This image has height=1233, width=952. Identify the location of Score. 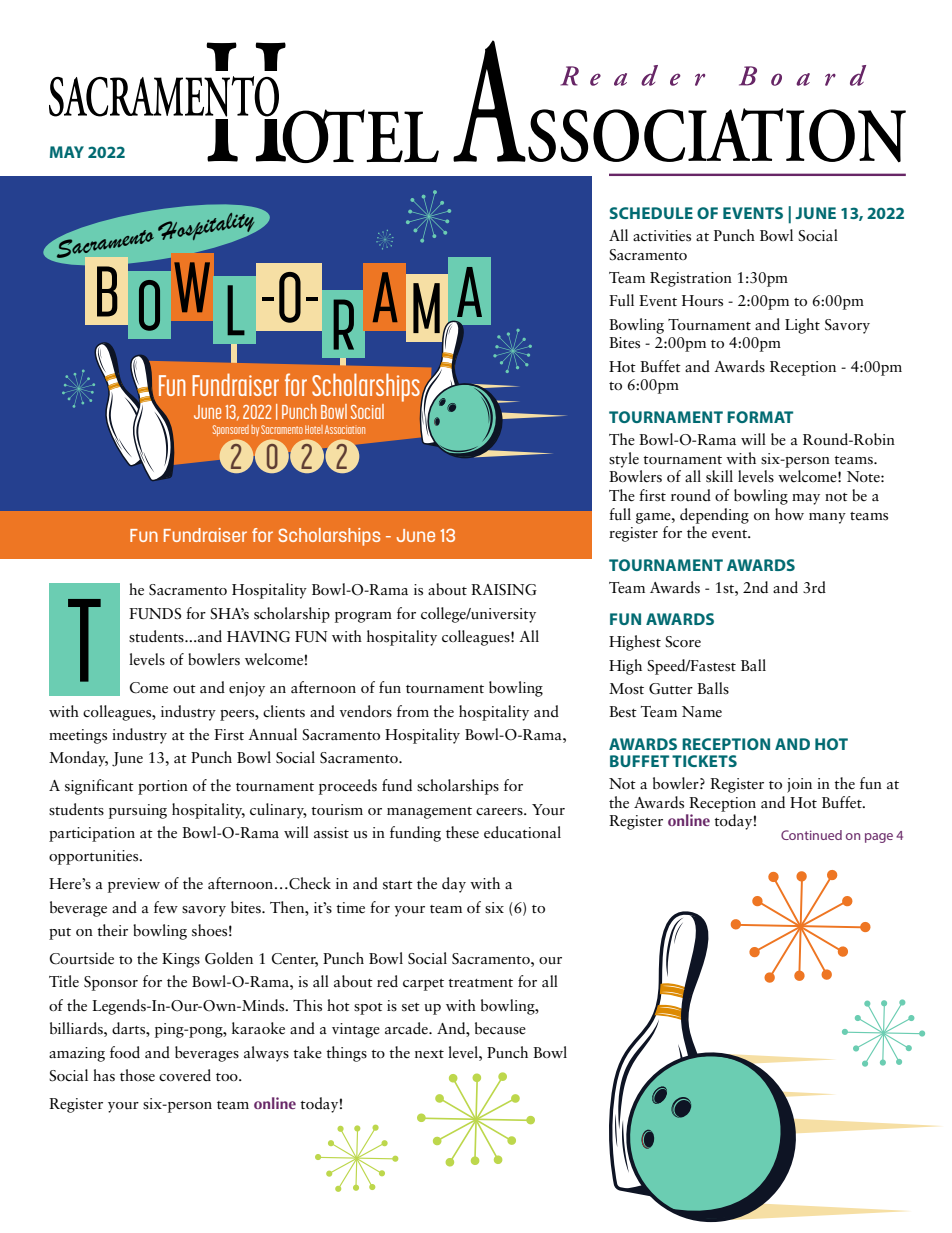
(683, 642).
